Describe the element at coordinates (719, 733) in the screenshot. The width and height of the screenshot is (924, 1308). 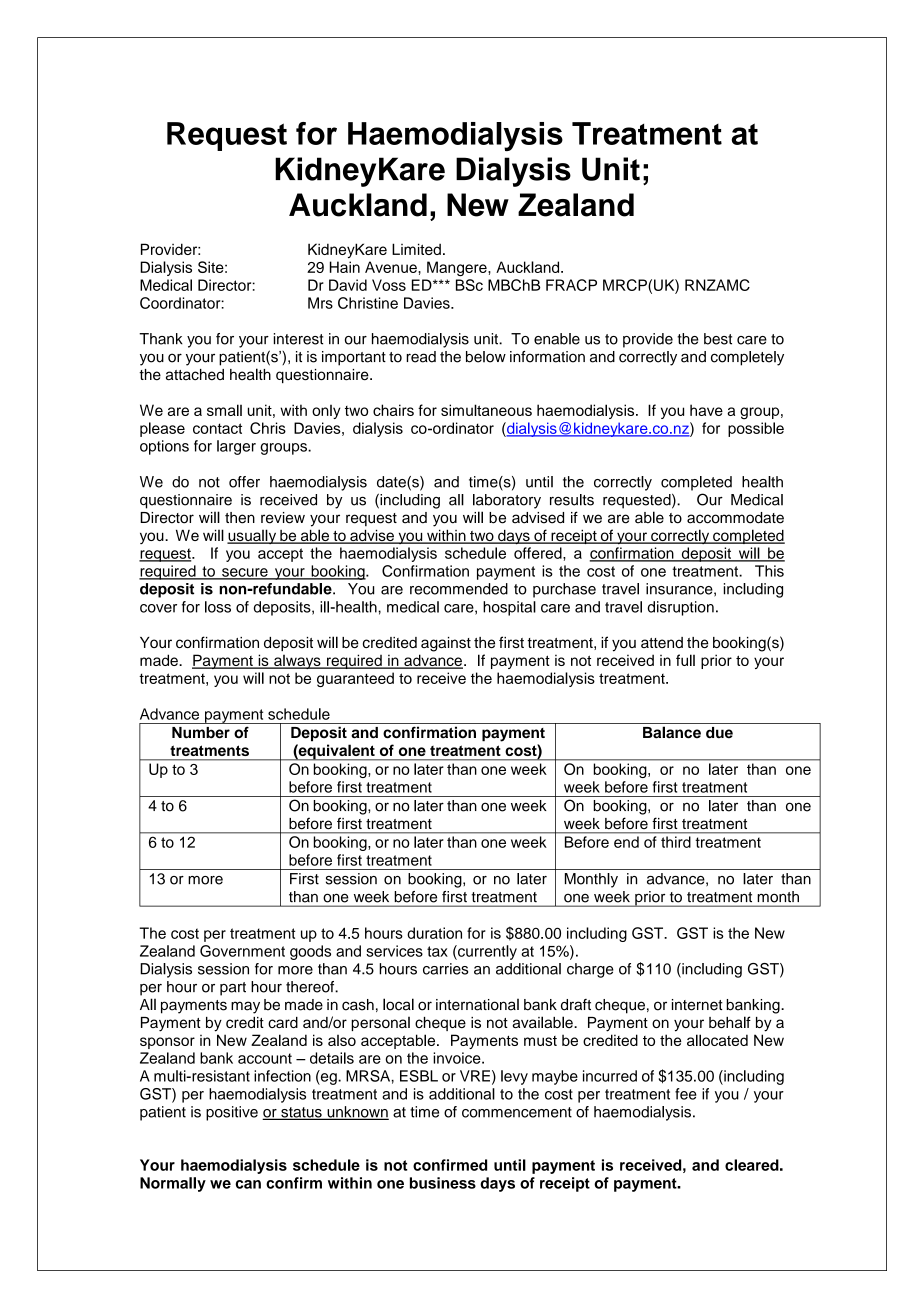
I see `due` at that location.
